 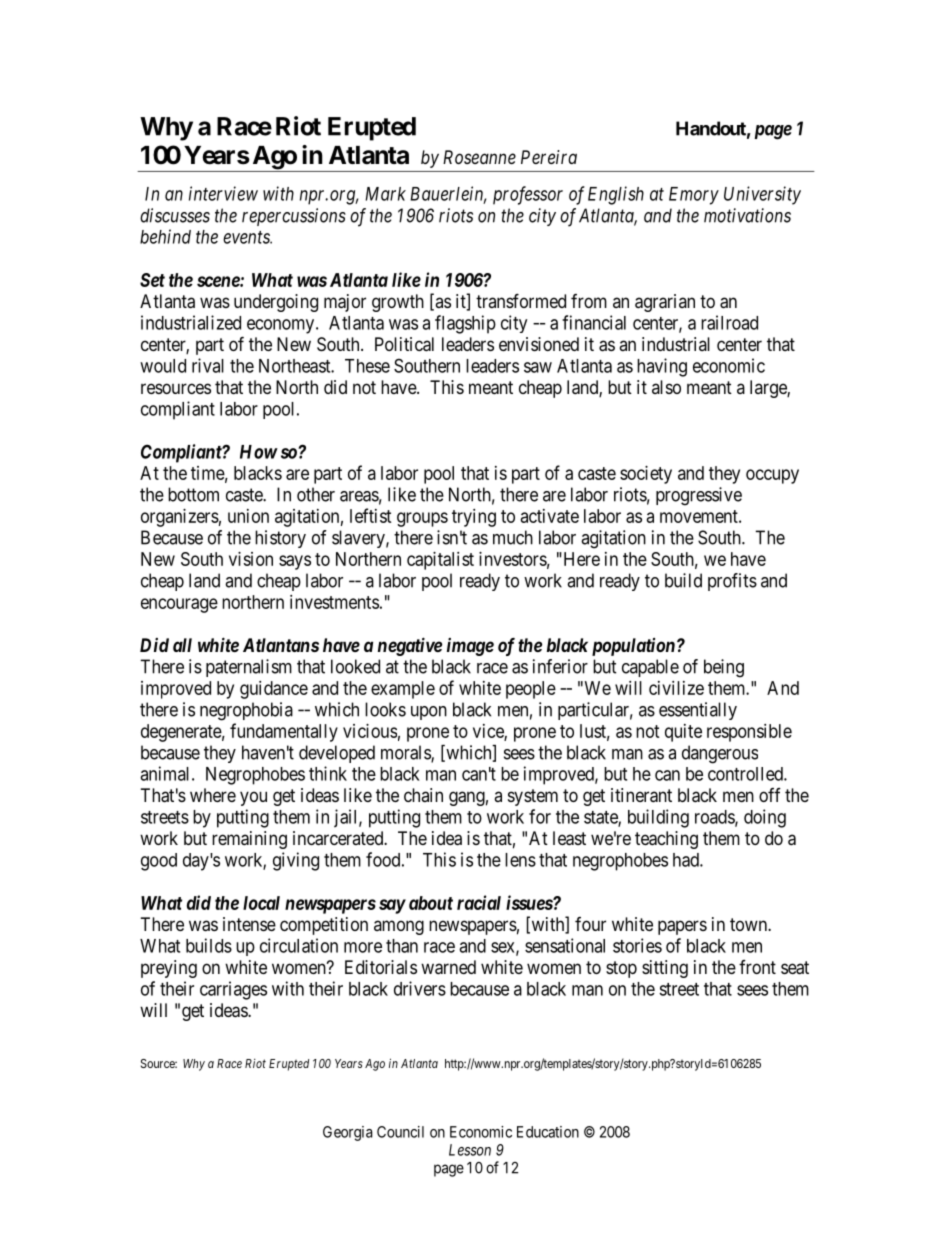 What do you see at coordinates (694, 196) in the screenshot?
I see `Emory` at bounding box center [694, 196].
